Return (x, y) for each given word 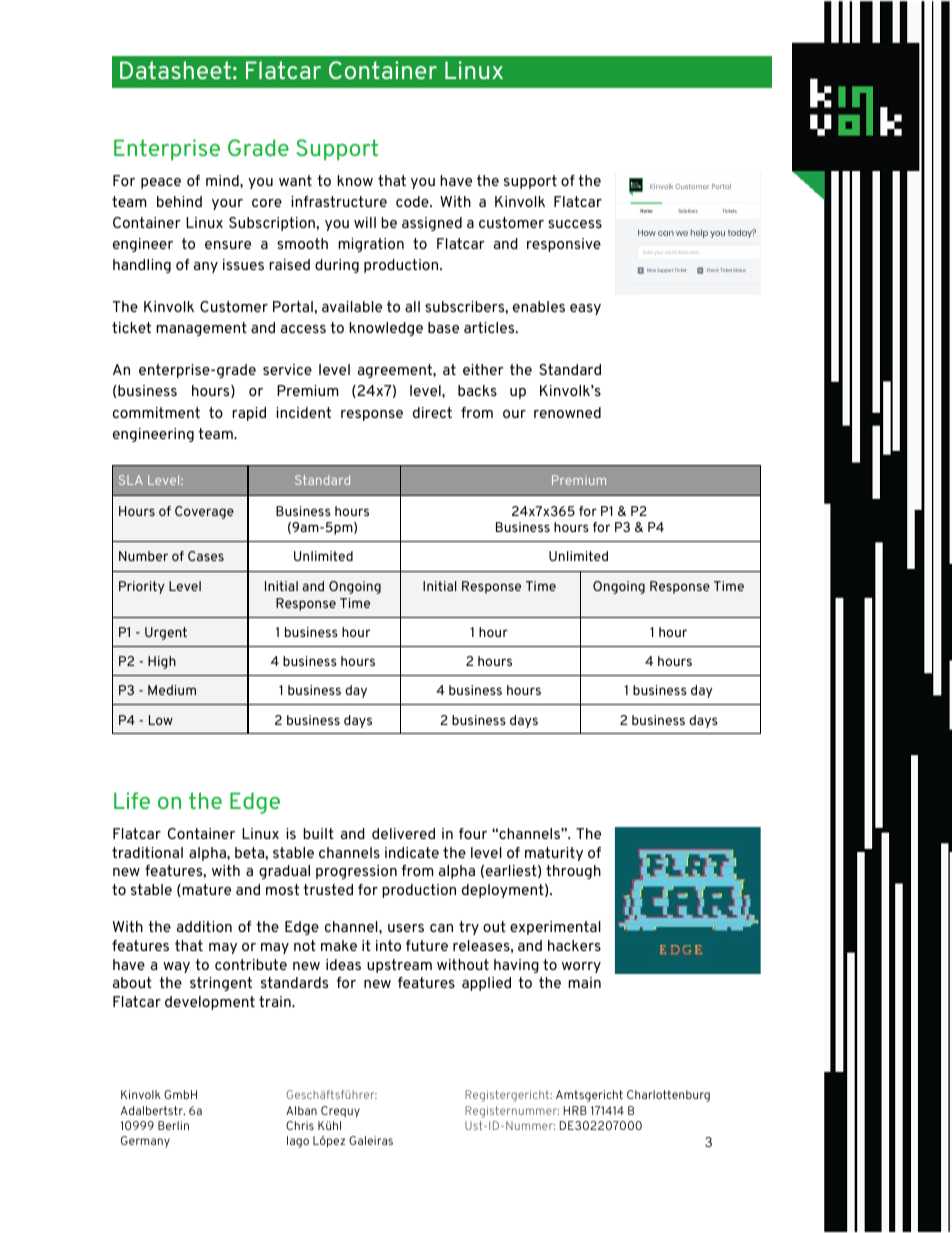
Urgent (166, 633)
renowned (567, 412)
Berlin (173, 1125)
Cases (206, 556)
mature (205, 890)
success (575, 224)
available (352, 306)
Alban (301, 1110)
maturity (554, 854)
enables (539, 306)
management (201, 329)
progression (356, 872)
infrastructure (339, 201)
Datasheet (175, 70)
